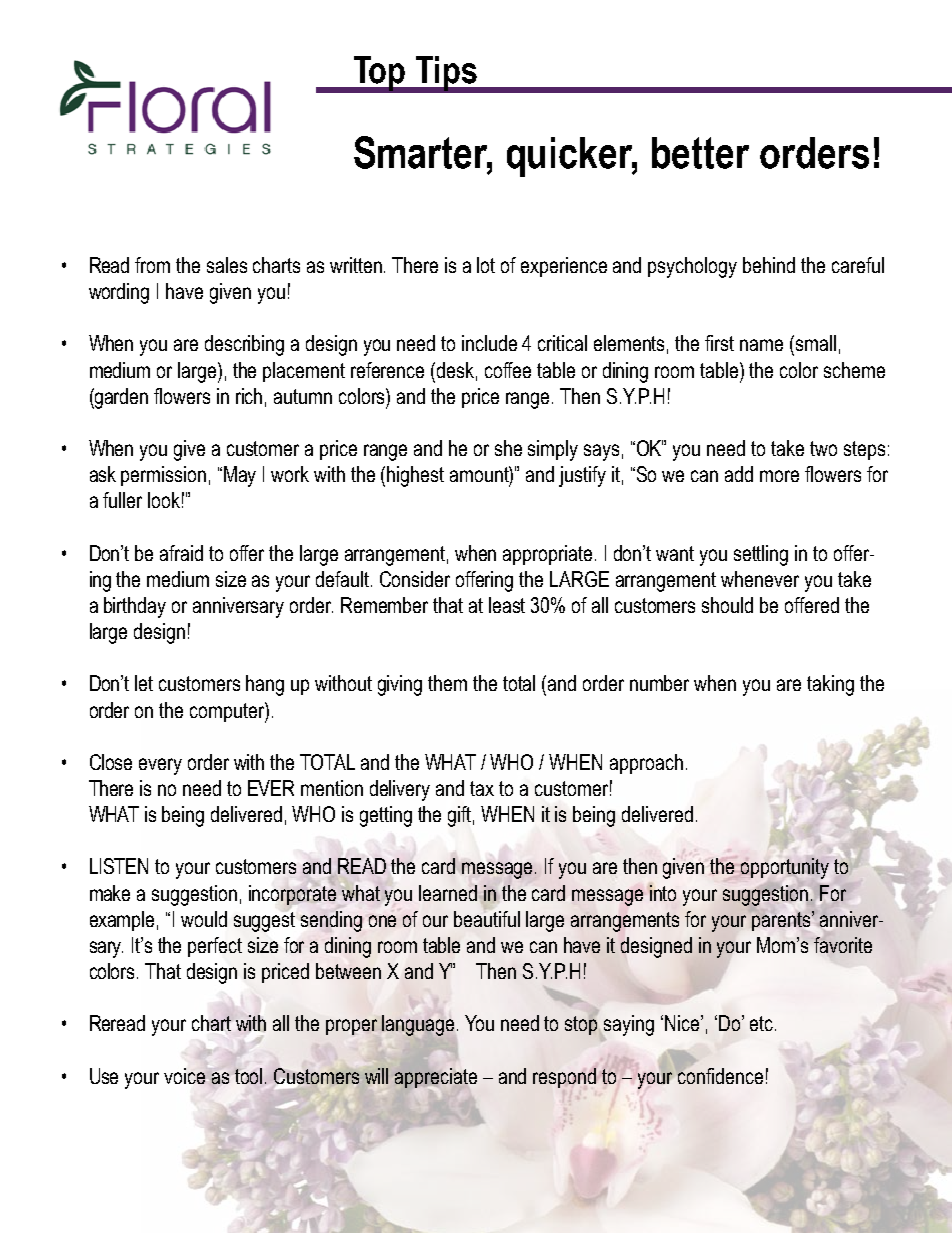  Describe the element at coordinates (761, 1023) in the document. I see `etc` at that location.
